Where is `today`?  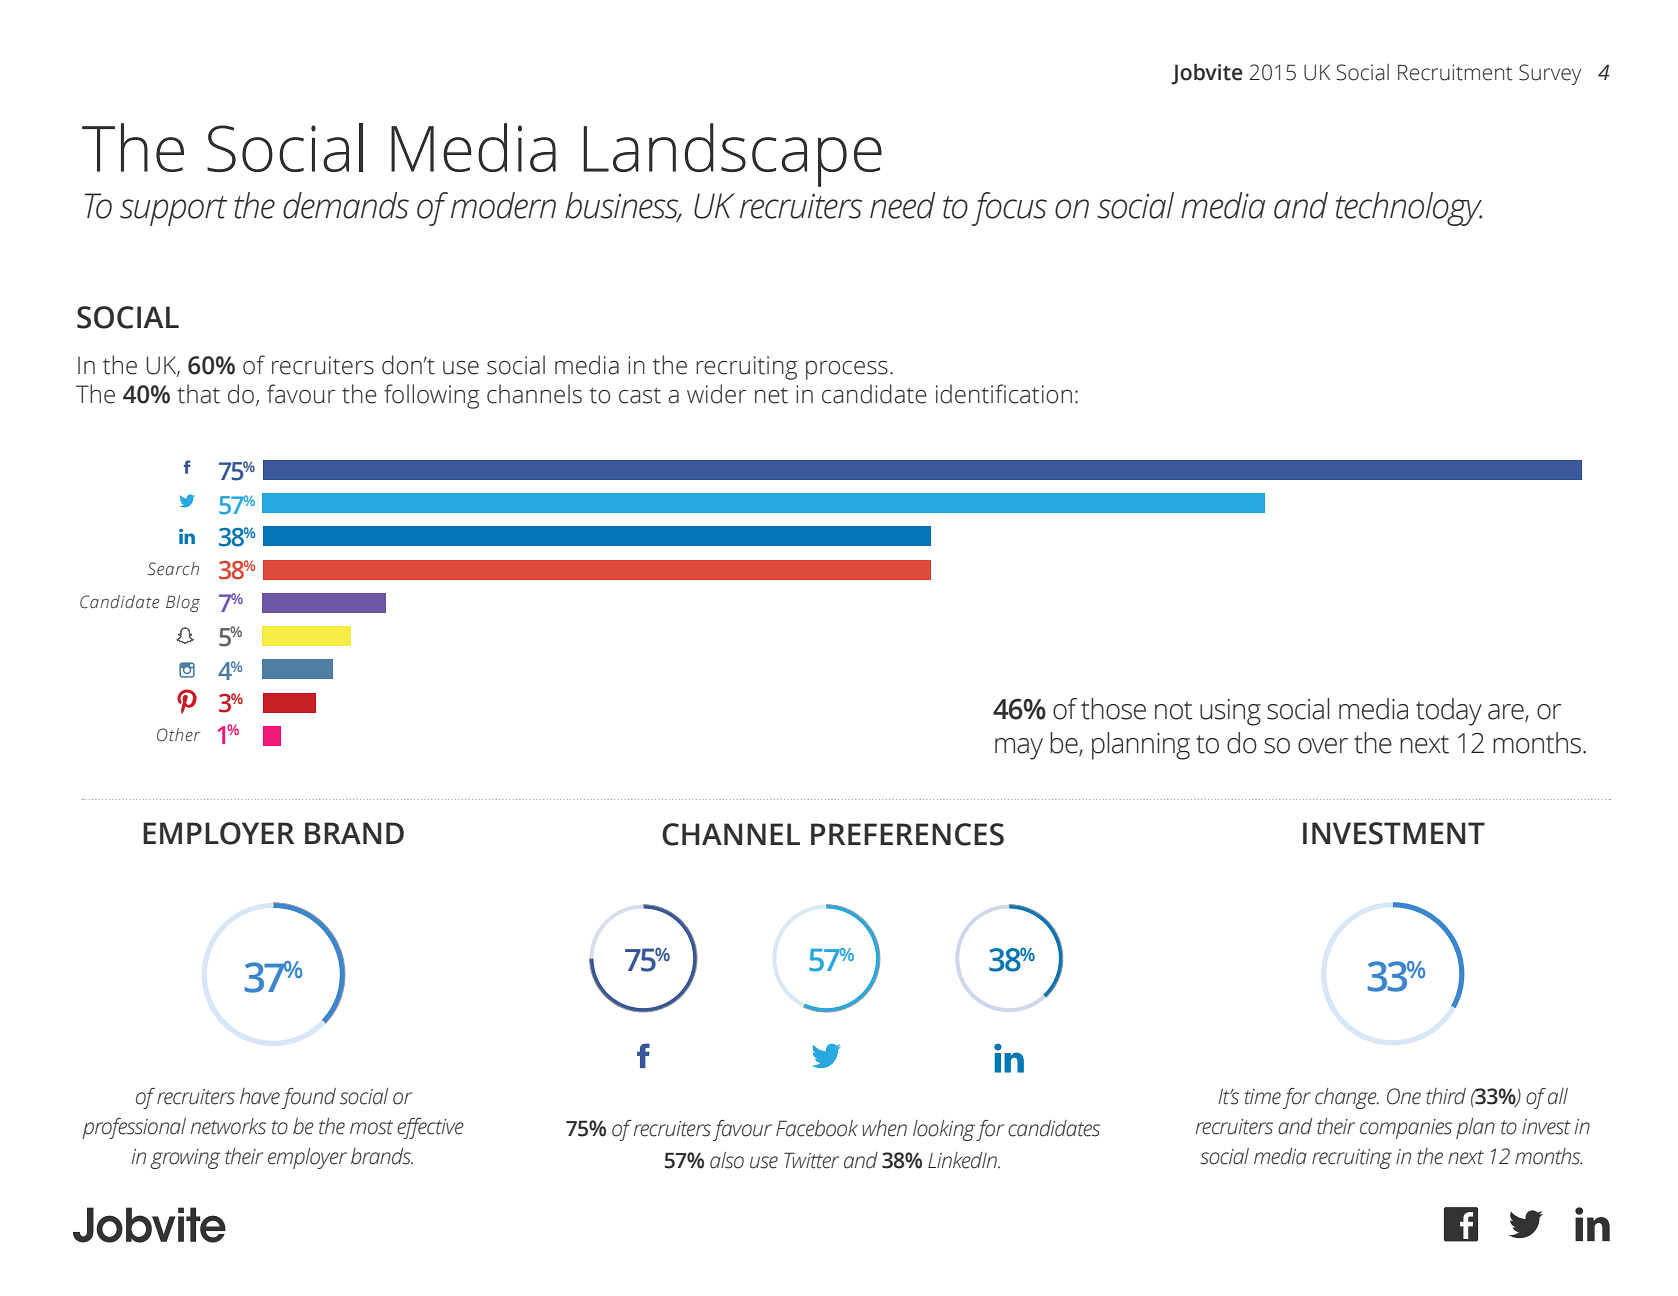 today is located at coordinates (1449, 712).
